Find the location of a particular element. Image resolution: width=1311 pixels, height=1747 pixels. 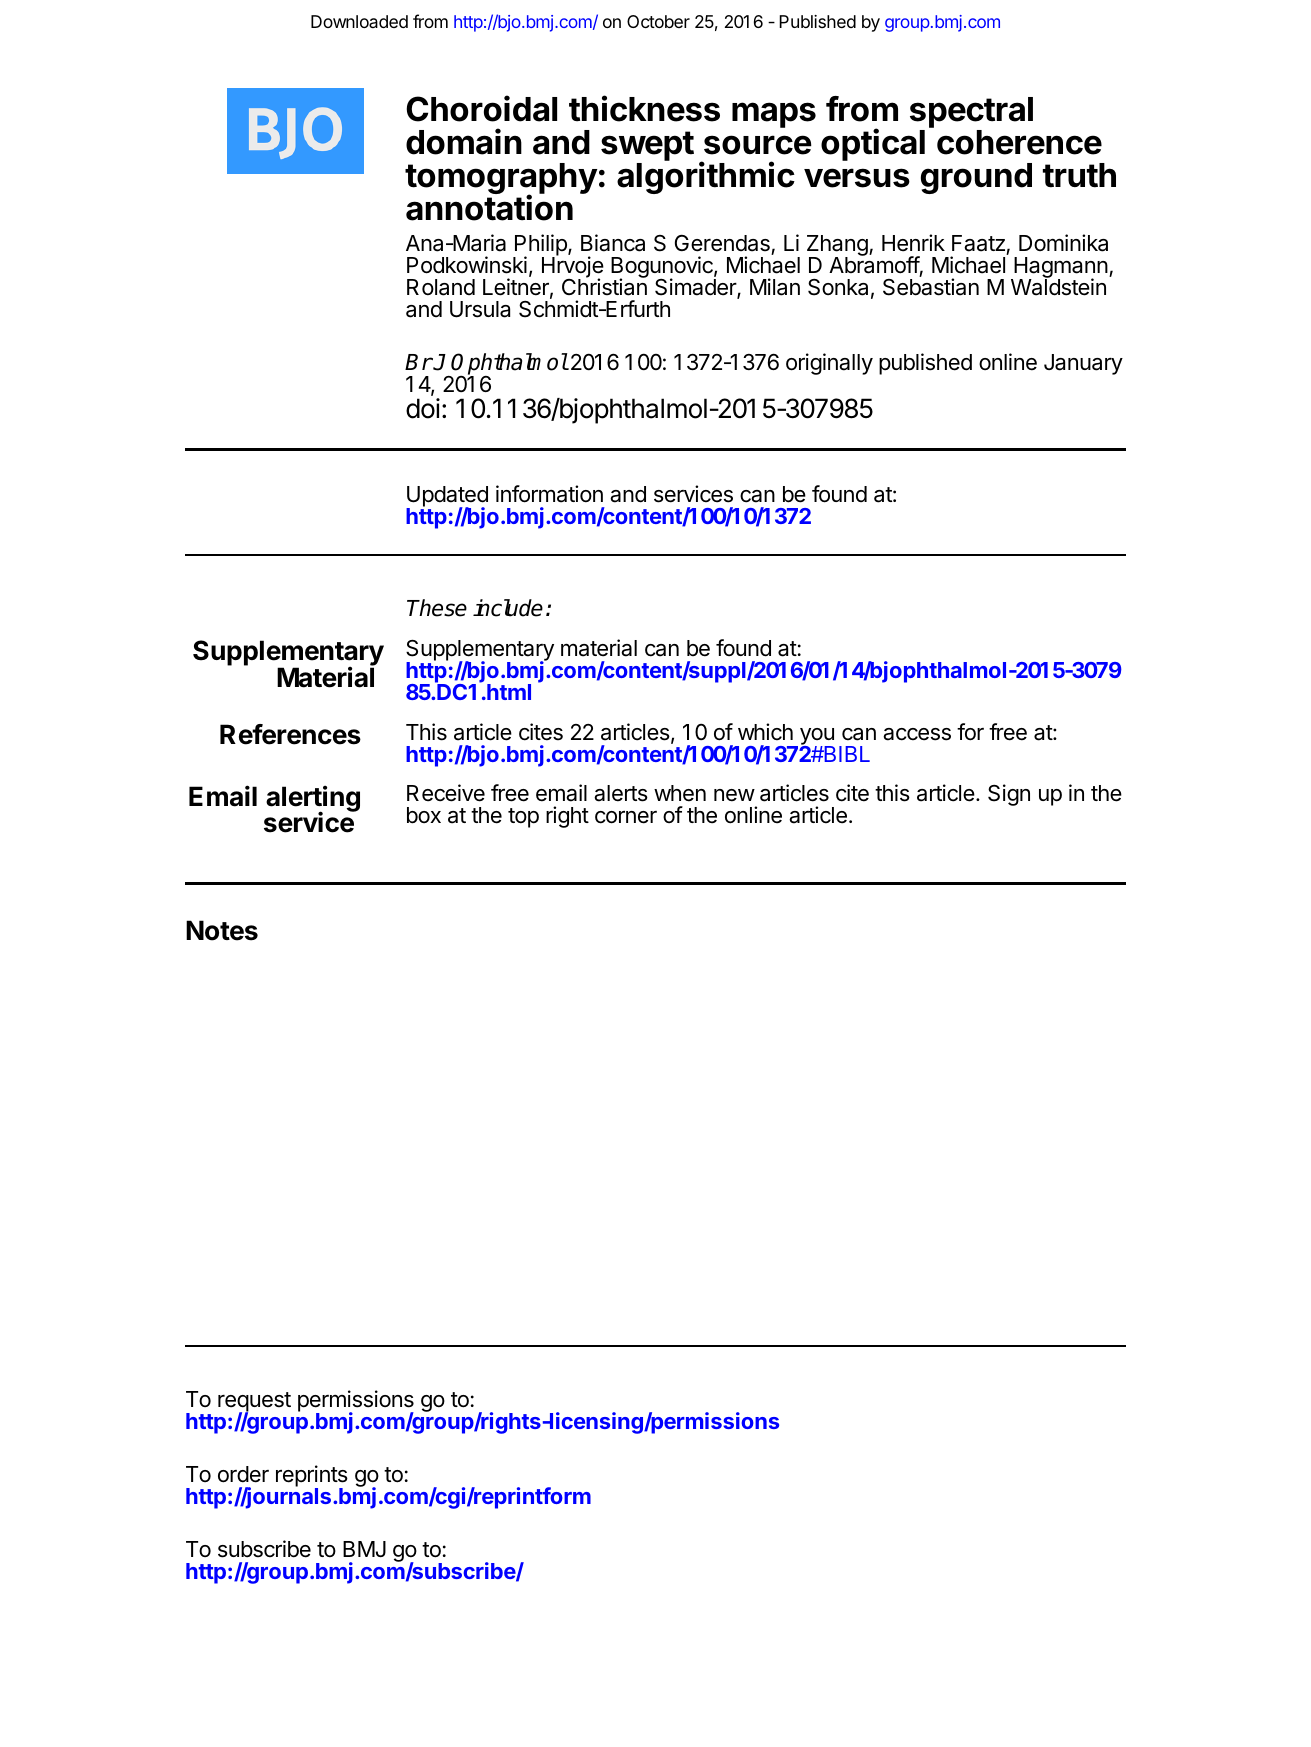

when is located at coordinates (680, 793).
